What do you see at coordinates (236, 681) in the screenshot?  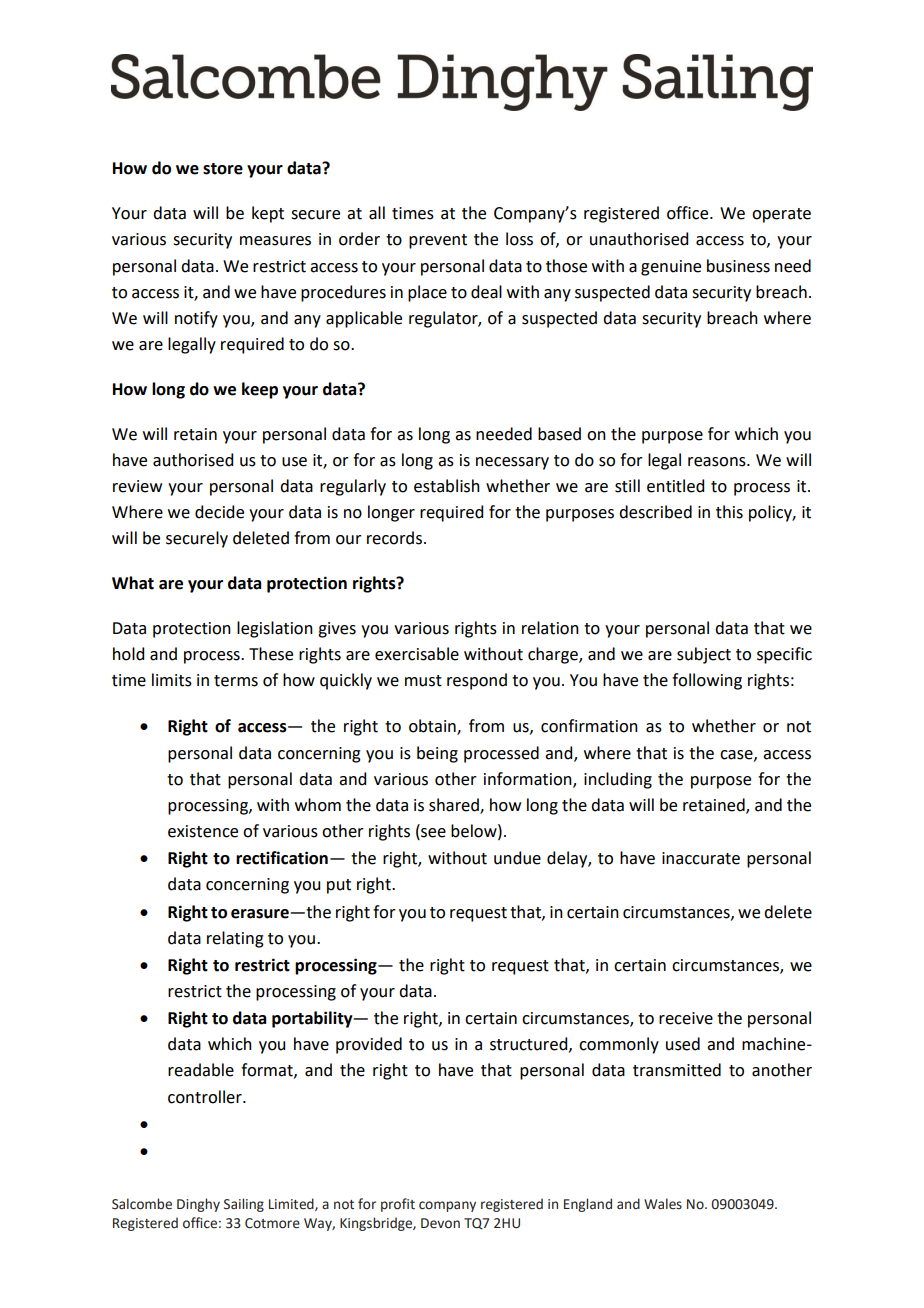 I see `terms` at bounding box center [236, 681].
